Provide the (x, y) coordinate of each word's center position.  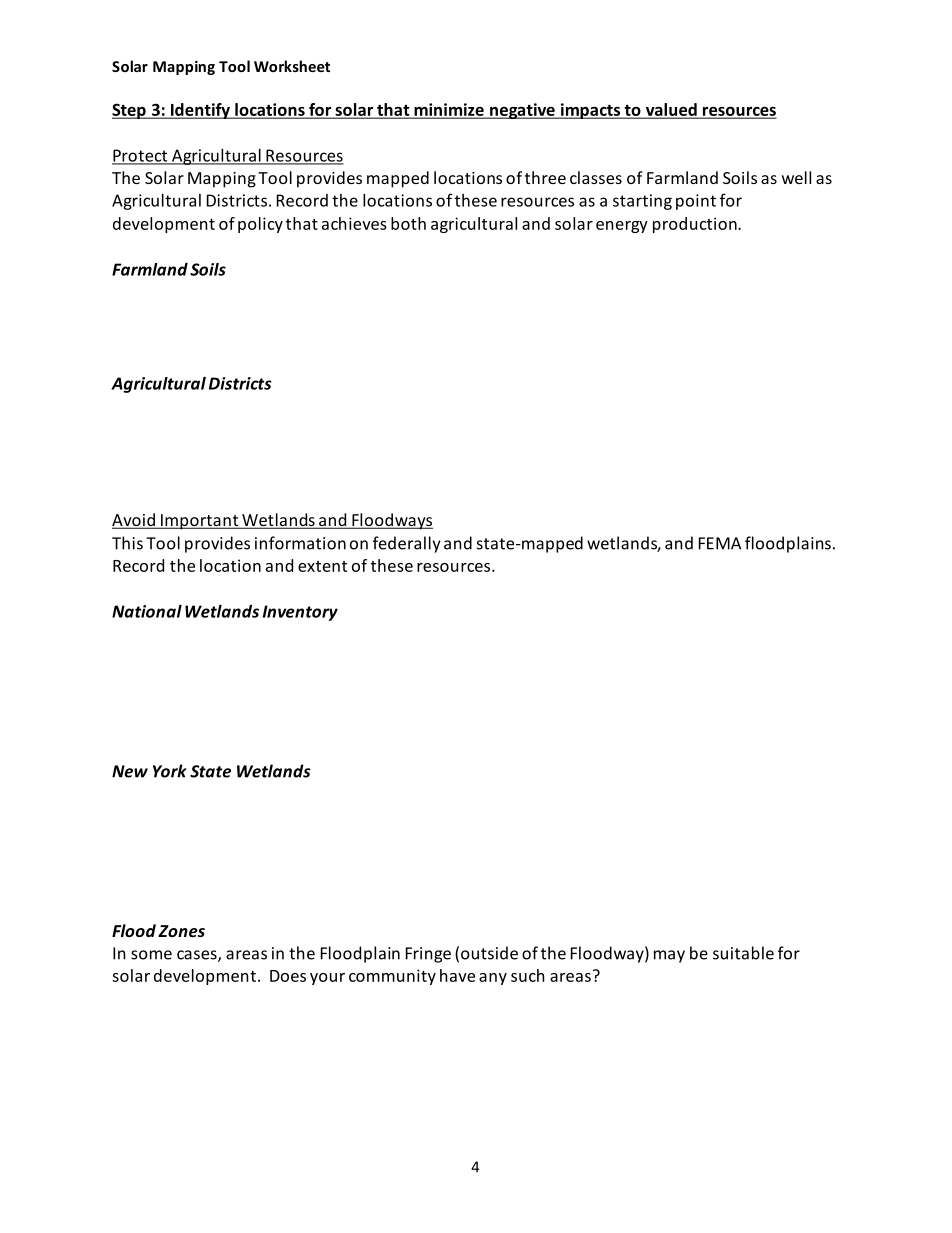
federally (406, 544)
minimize (449, 110)
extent (322, 566)
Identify (200, 111)
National (147, 611)
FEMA (720, 543)
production (696, 225)
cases (198, 956)
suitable (743, 953)
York (170, 771)
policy (260, 225)
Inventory (300, 613)
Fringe (428, 955)
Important (200, 522)
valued (671, 110)
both (408, 223)
